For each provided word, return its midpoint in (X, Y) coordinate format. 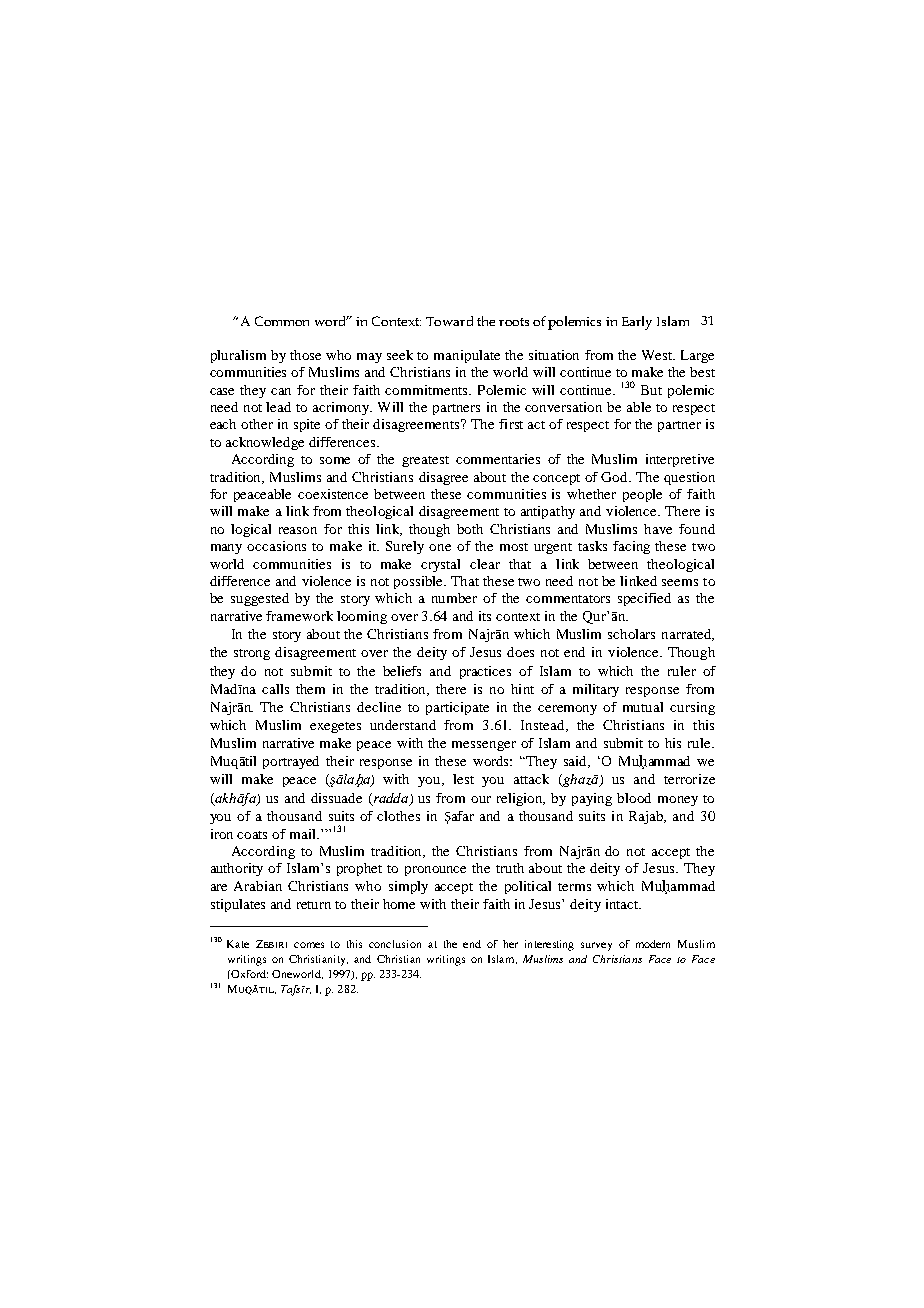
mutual (643, 707)
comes (309, 945)
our (481, 799)
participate (457, 708)
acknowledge (265, 443)
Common (282, 321)
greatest (425, 461)
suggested (260, 599)
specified (644, 599)
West (658, 355)
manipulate (467, 356)
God (615, 477)
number (454, 598)
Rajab (647, 817)
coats (252, 835)
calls (275, 689)
